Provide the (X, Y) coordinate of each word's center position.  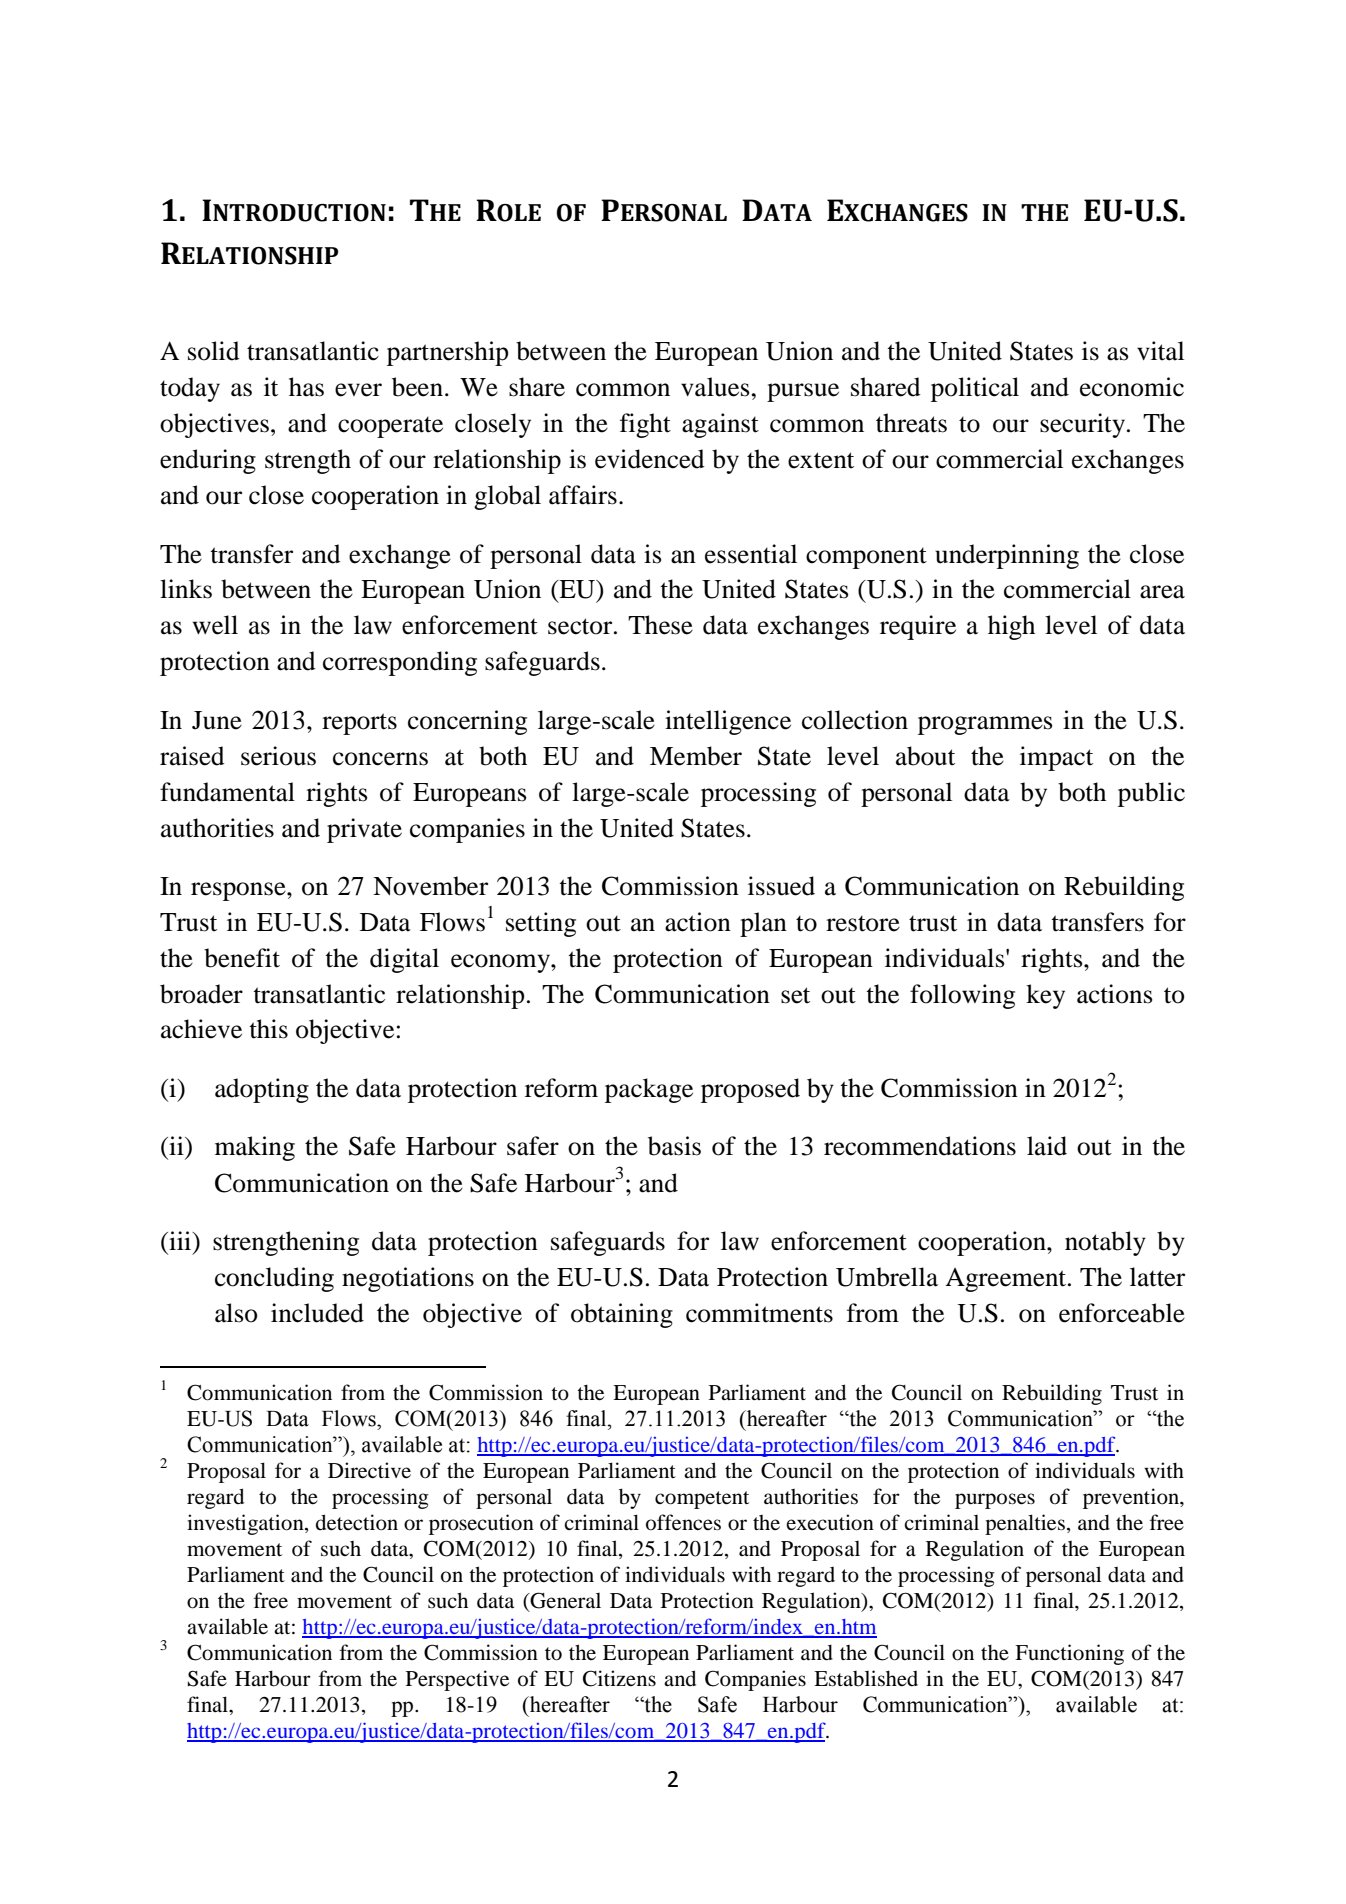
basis (674, 1146)
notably (1105, 1243)
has (306, 387)
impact (1056, 758)
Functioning (1069, 1654)
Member (696, 756)
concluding (274, 1279)
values (716, 387)
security (1084, 425)
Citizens (619, 1678)
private (364, 830)
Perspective (457, 1680)
